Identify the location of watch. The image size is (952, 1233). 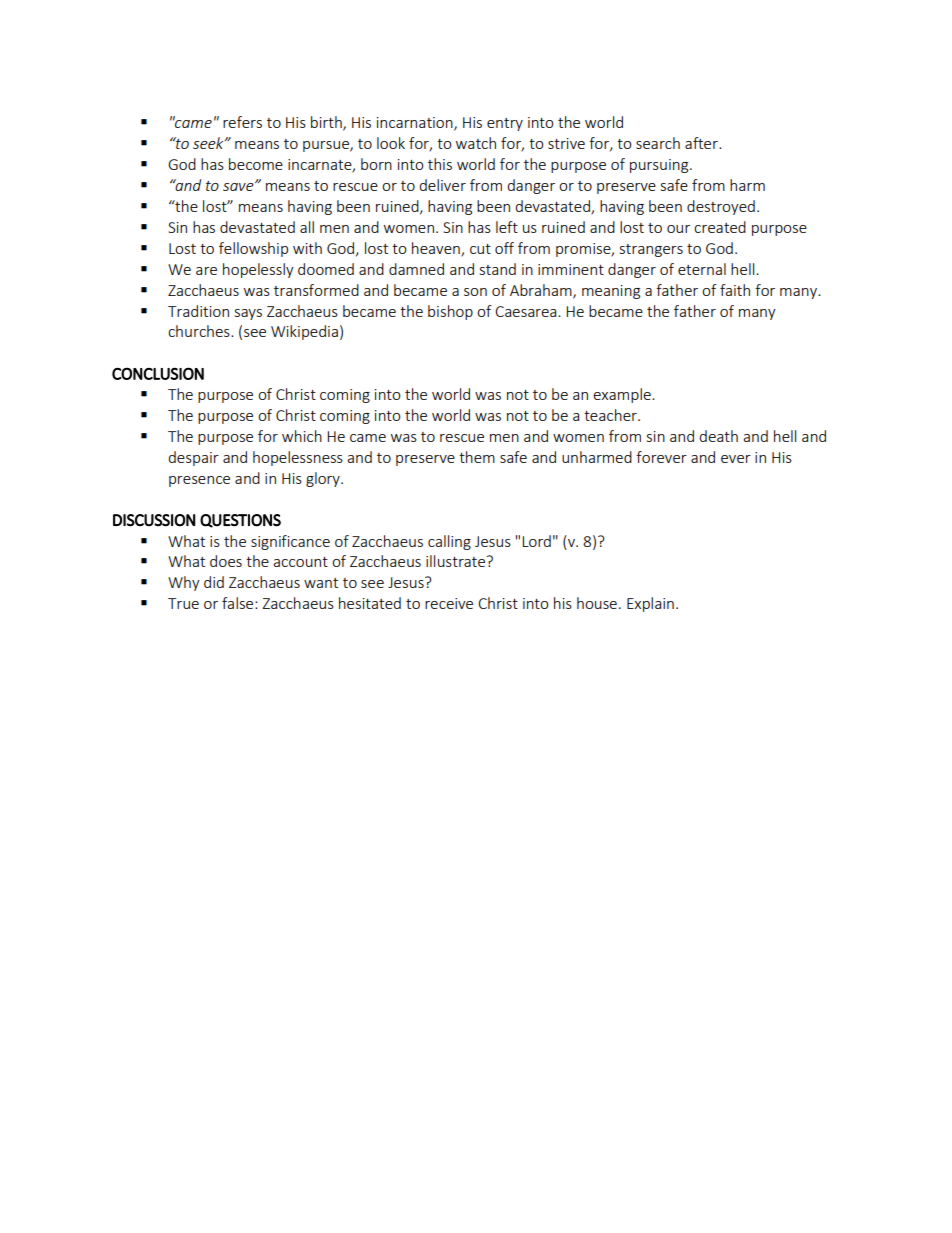
(476, 143).
